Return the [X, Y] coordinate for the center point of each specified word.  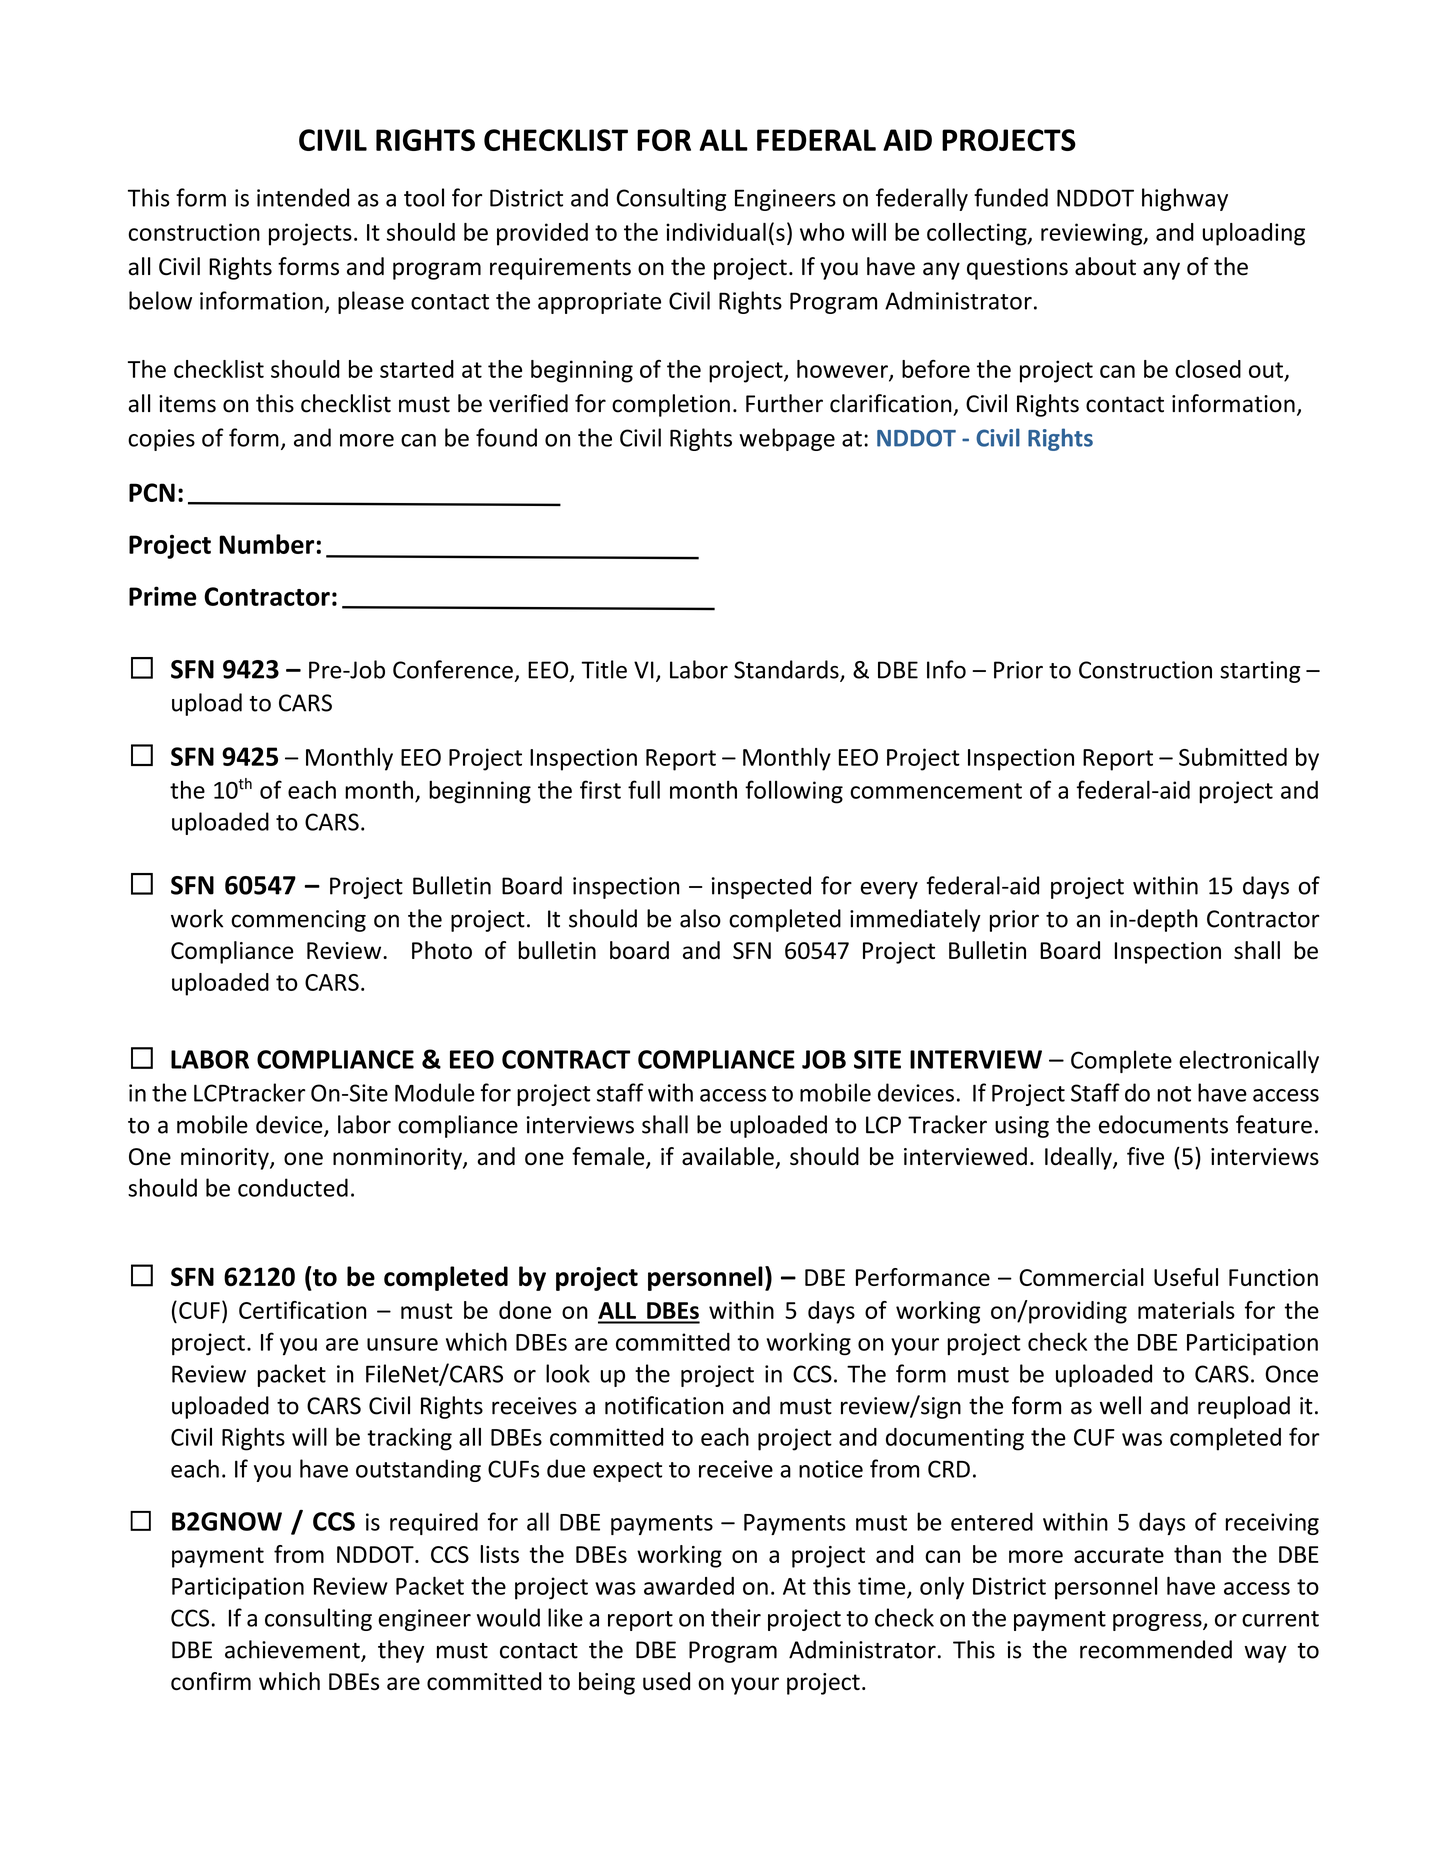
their [736, 1617]
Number [266, 544]
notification [664, 1405]
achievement [293, 1650]
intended [303, 197]
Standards [787, 670]
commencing [298, 921]
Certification [303, 1310]
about [1105, 266]
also [700, 918]
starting [1260, 672]
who [822, 232]
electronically [1249, 1061]
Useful [1186, 1277]
